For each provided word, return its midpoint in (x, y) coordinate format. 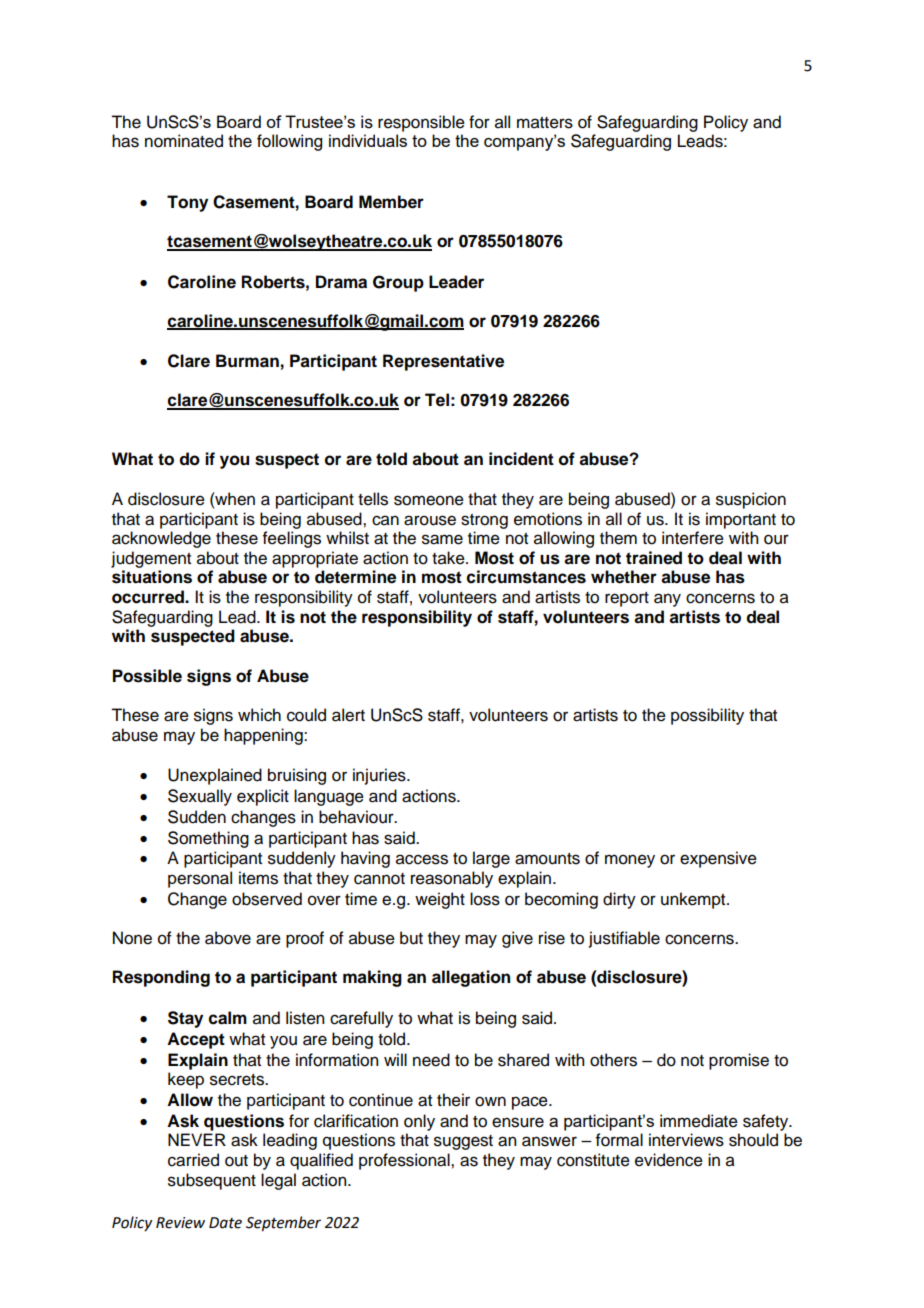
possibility (707, 716)
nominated (184, 141)
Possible (147, 676)
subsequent (212, 1181)
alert (348, 715)
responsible (421, 123)
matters (545, 123)
